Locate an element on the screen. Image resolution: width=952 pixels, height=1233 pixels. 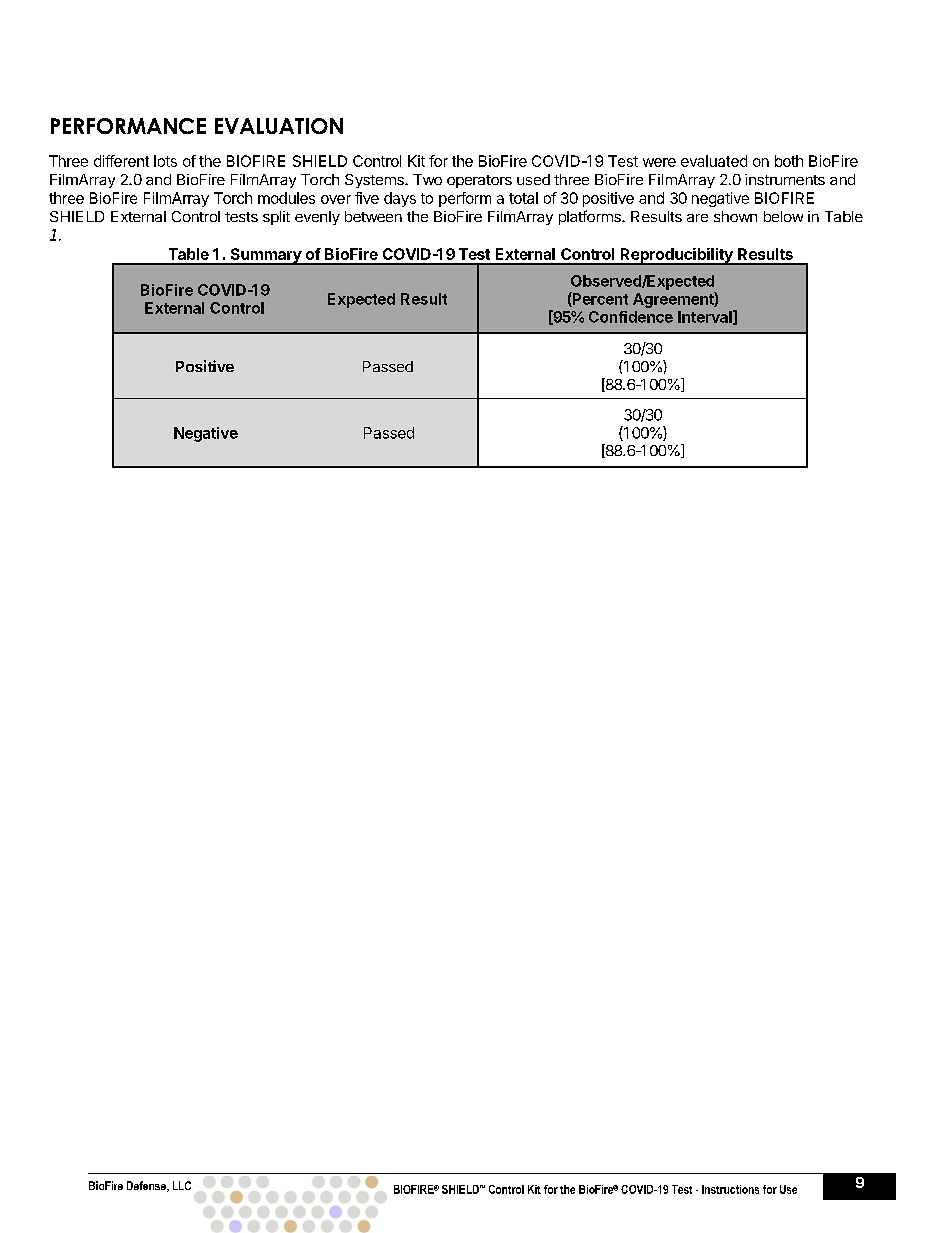
Summary is located at coordinates (265, 256).
